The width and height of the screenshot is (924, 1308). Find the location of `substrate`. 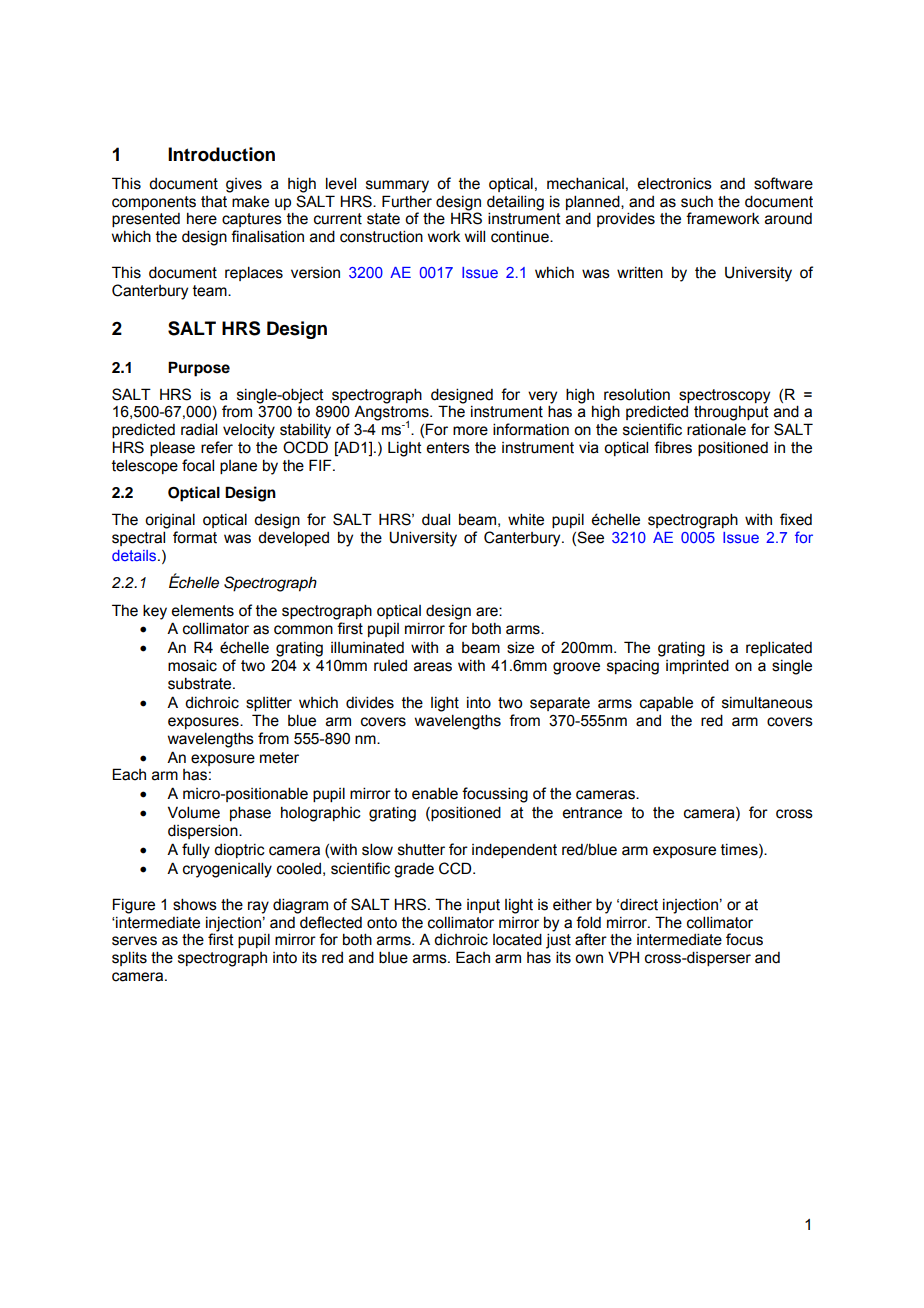

substrate is located at coordinates (201, 683).
